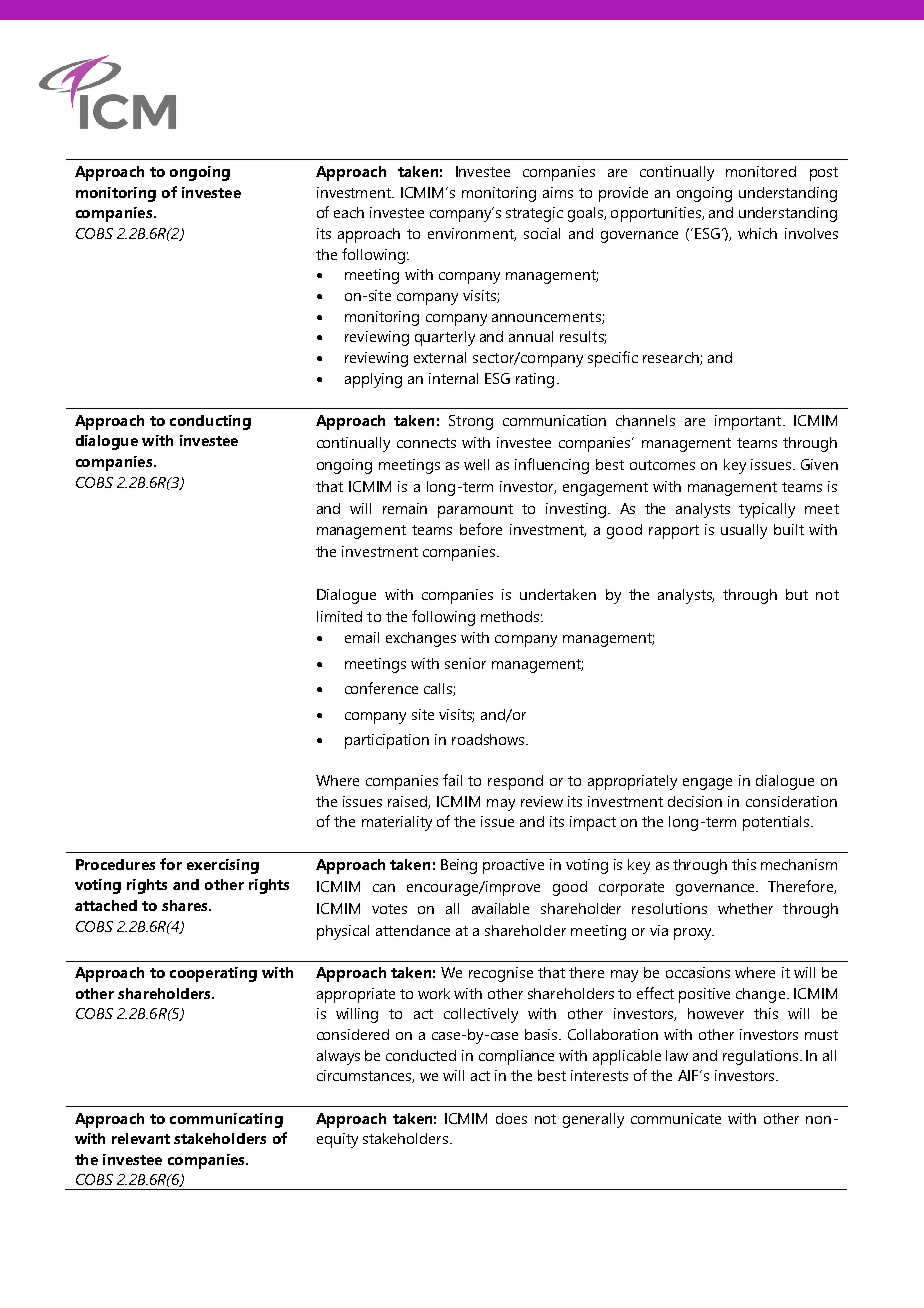 The image size is (924, 1308). Describe the element at coordinates (511, 1118) in the screenshot. I see `does` at that location.
